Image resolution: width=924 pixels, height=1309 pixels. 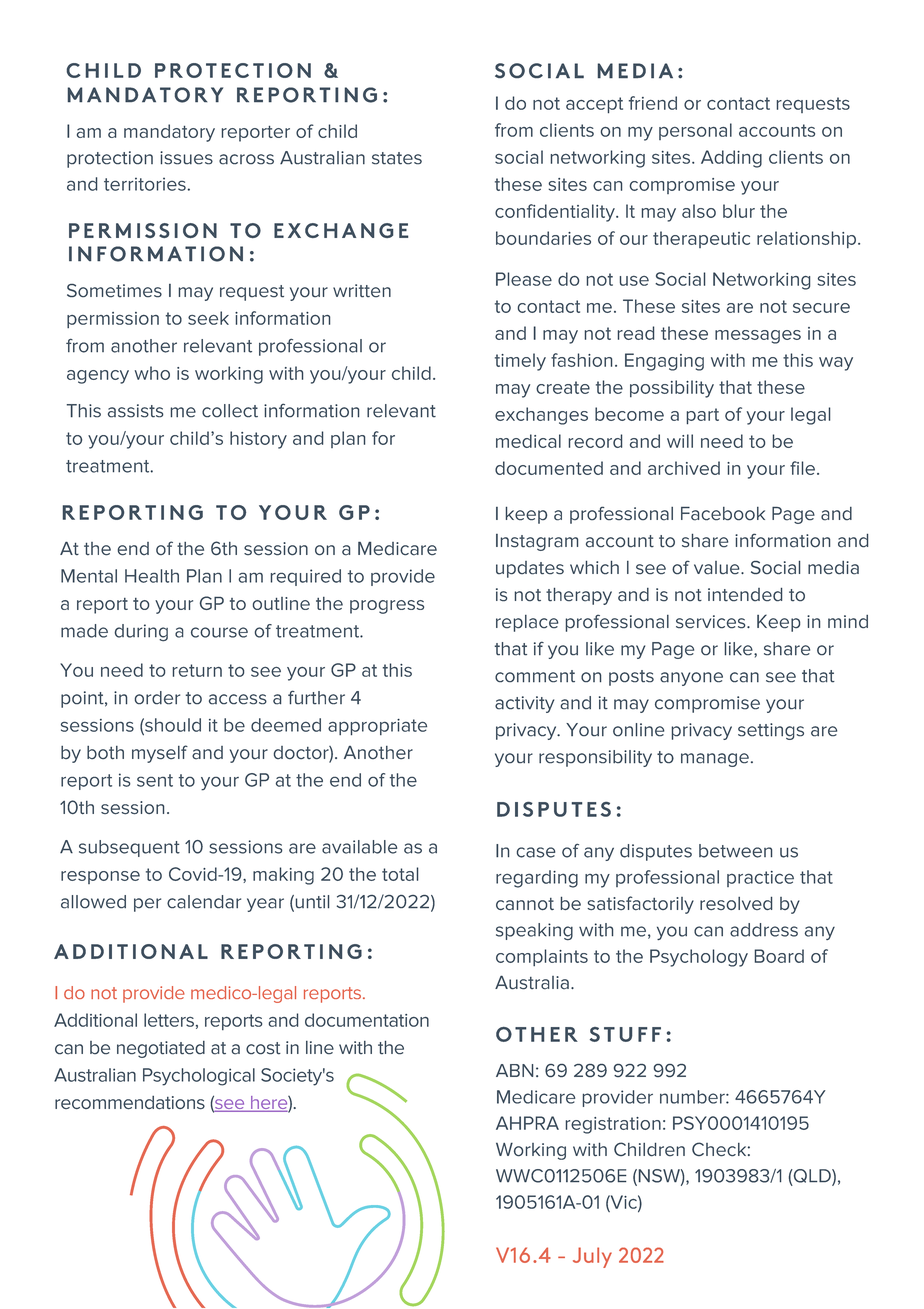 What do you see at coordinates (197, 670) in the screenshot?
I see `return` at bounding box center [197, 670].
